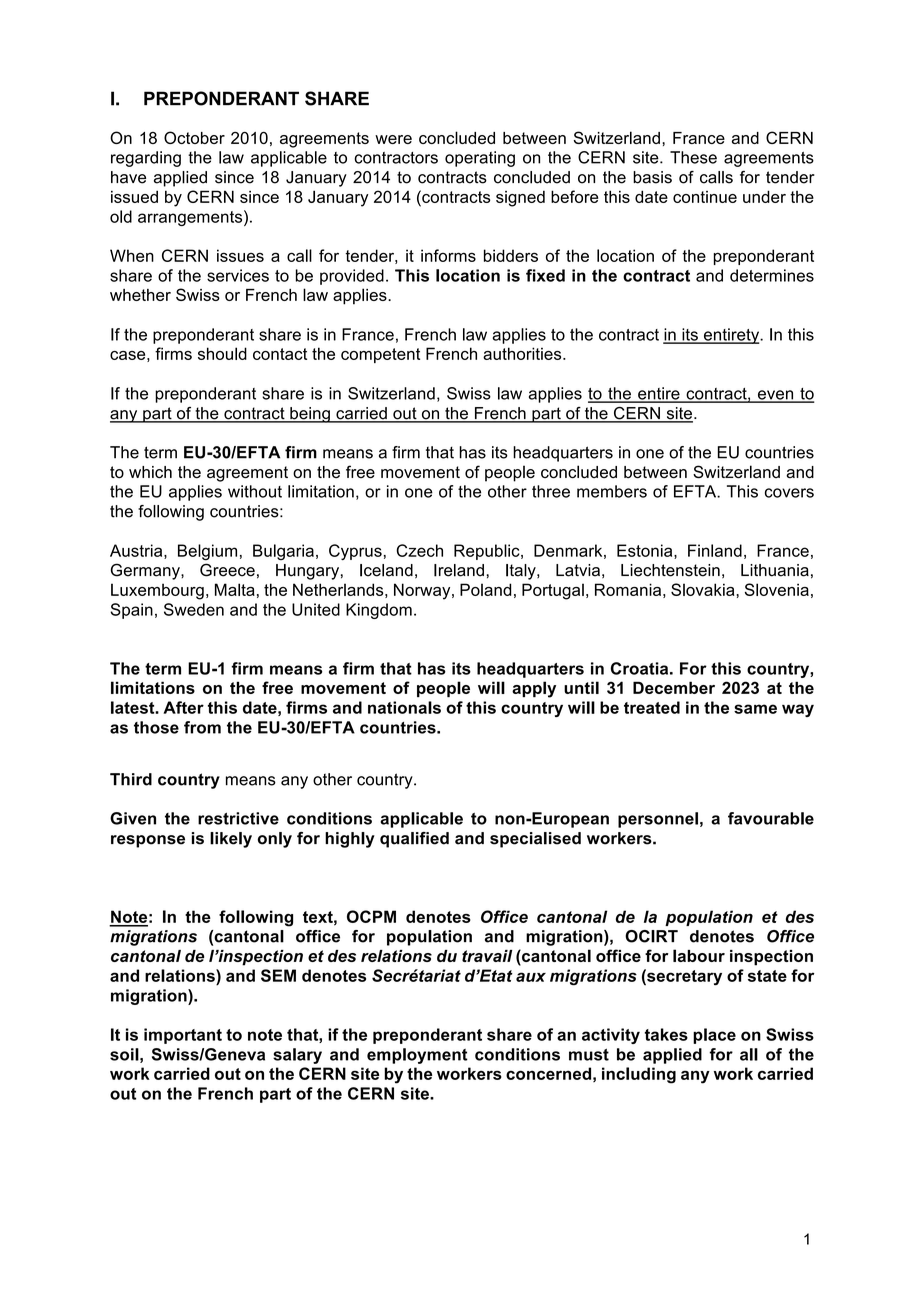 This screenshot has height=1308, width=924. What do you see at coordinates (486, 589) in the screenshot?
I see `Poland` at bounding box center [486, 589].
